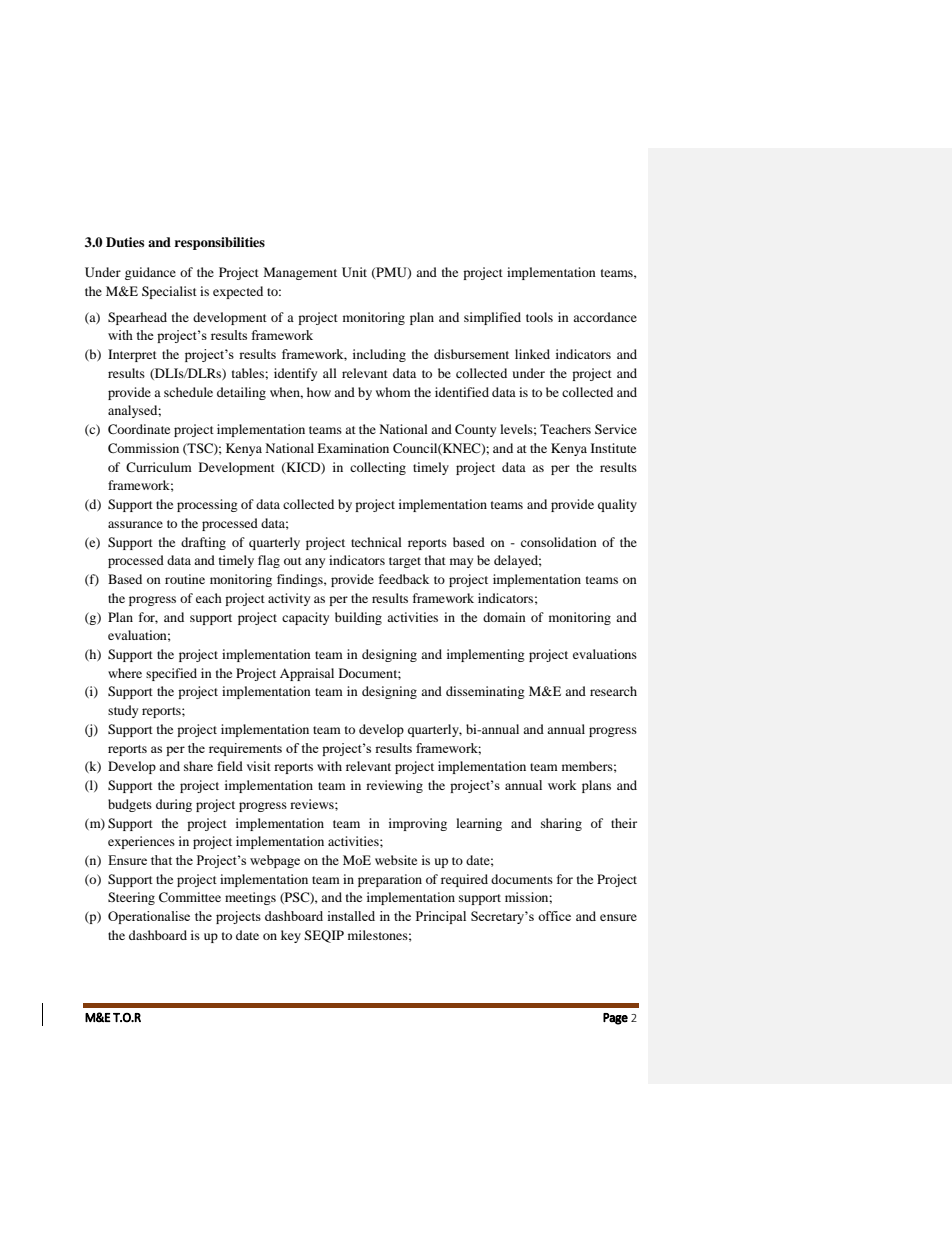 Image resolution: width=952 pixels, height=1233 pixels. I want to click on consolidation, so click(559, 542).
